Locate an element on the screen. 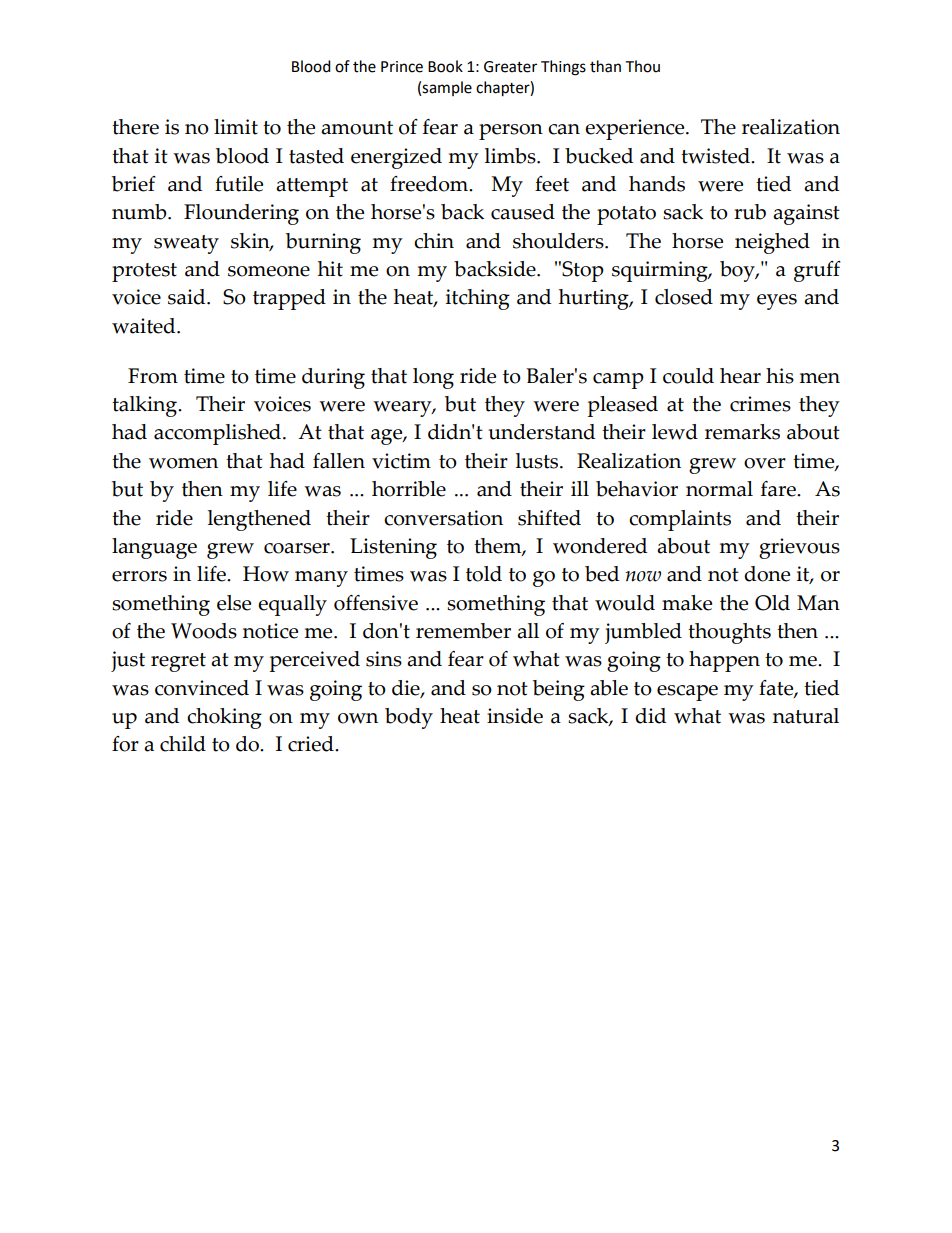  limit is located at coordinates (236, 127).
